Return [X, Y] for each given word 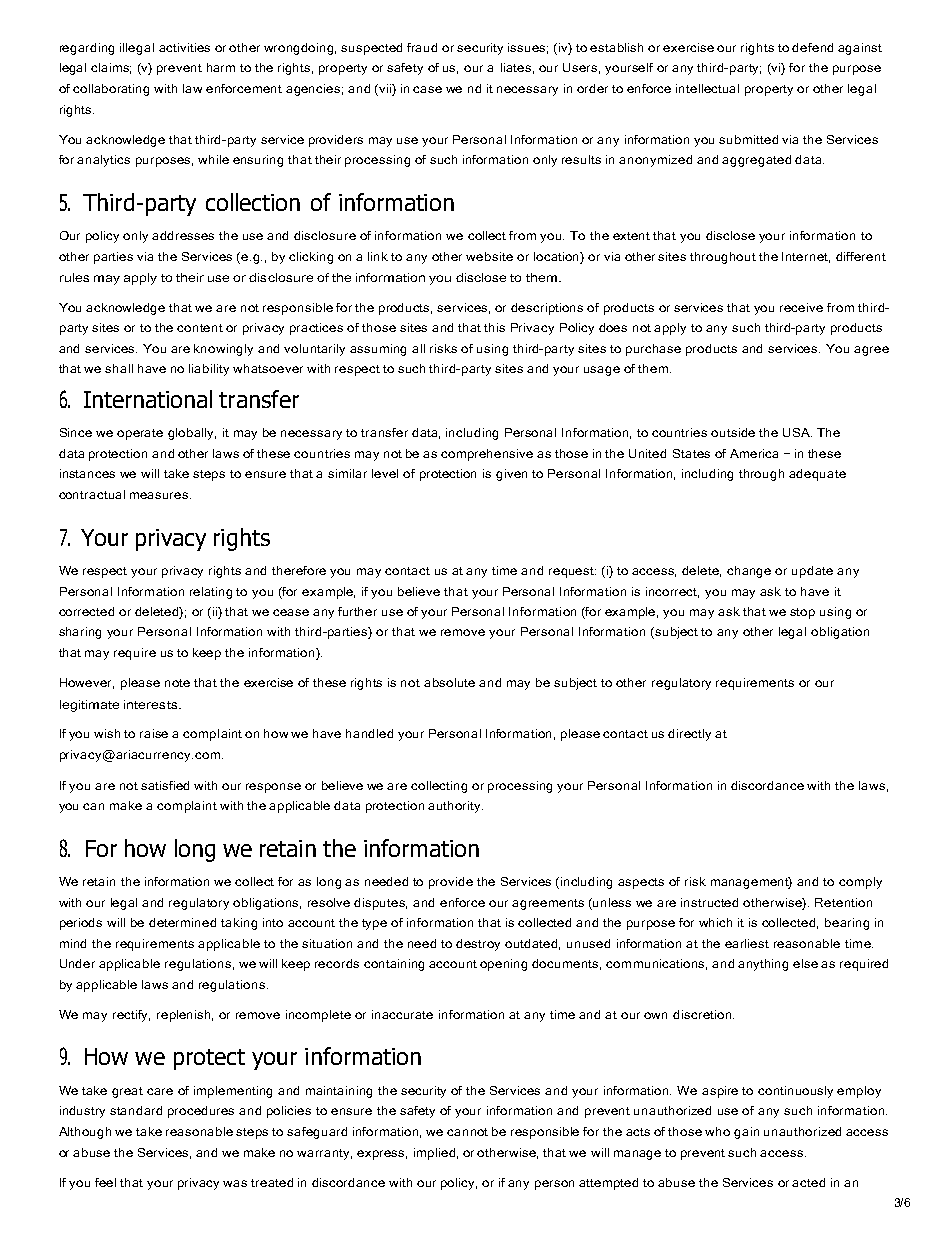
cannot [467, 1132]
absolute [449, 682]
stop [802, 613]
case [427, 89]
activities [184, 47]
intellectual [707, 88]
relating [211, 593]
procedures [201, 1112]
